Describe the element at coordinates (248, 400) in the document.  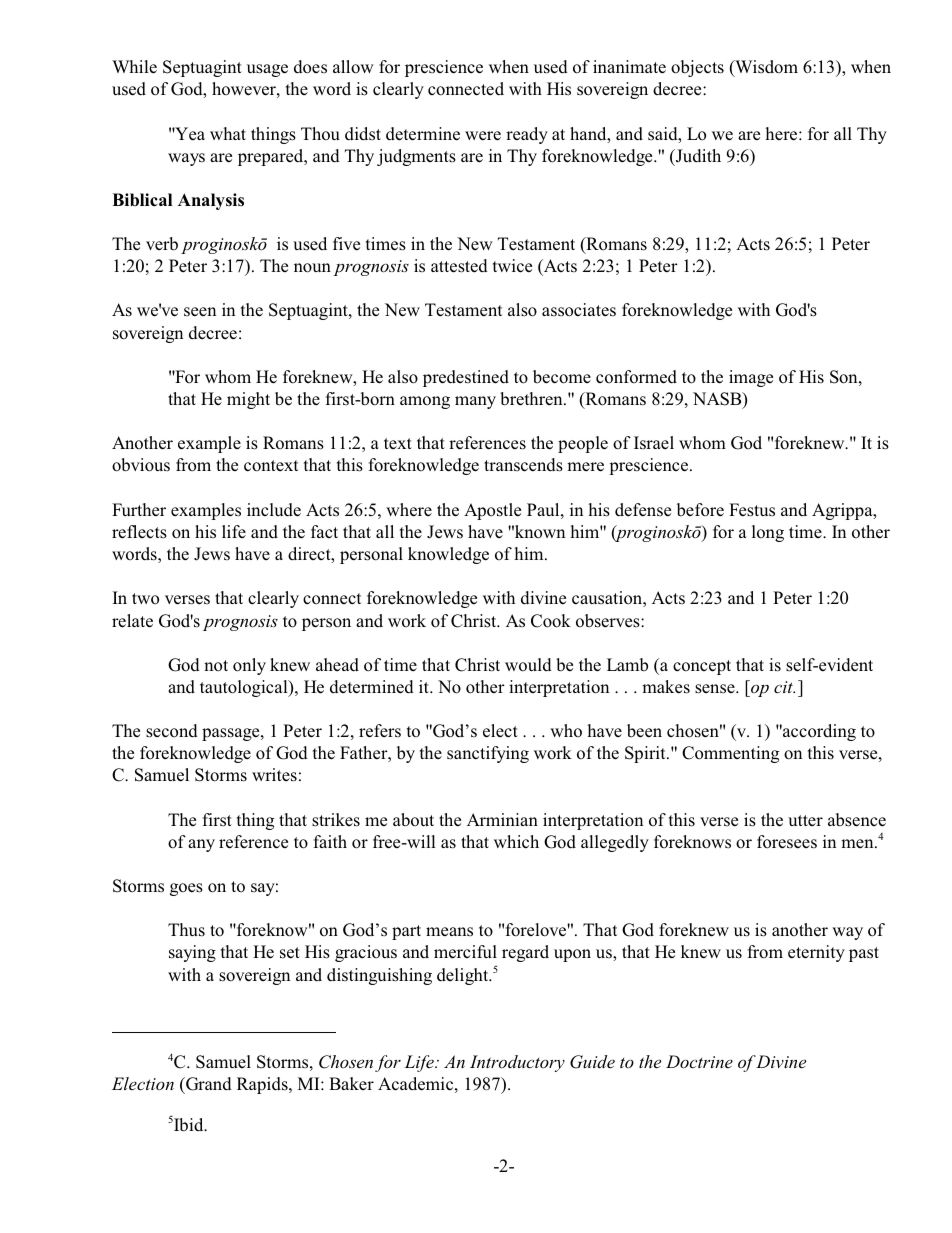
I see `might` at that location.
